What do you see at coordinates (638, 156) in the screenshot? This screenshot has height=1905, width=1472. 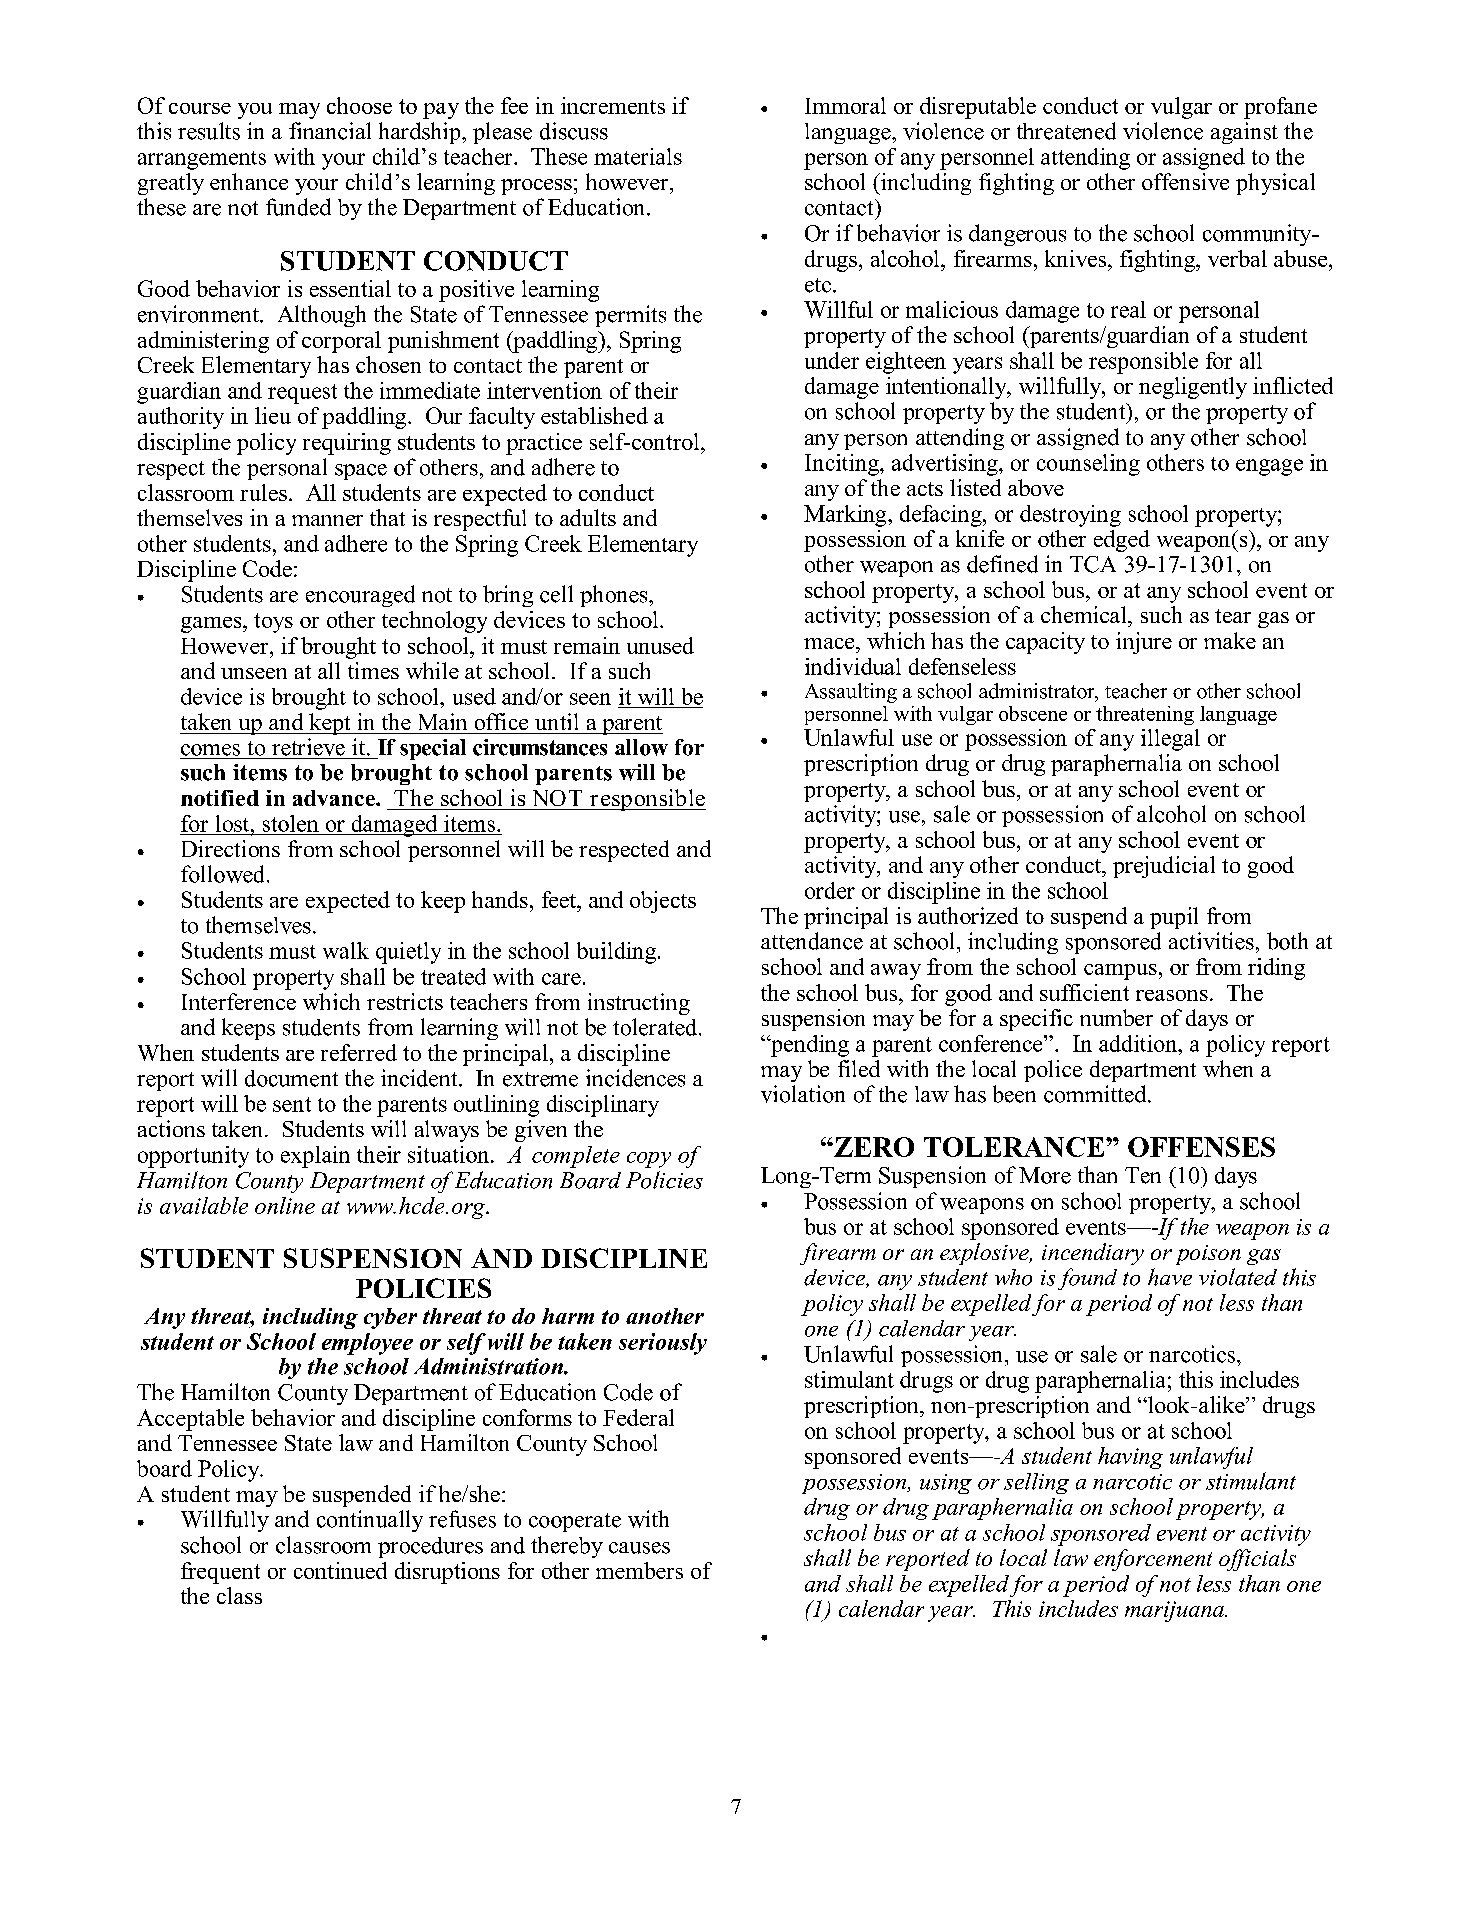 I see `materials` at bounding box center [638, 156].
